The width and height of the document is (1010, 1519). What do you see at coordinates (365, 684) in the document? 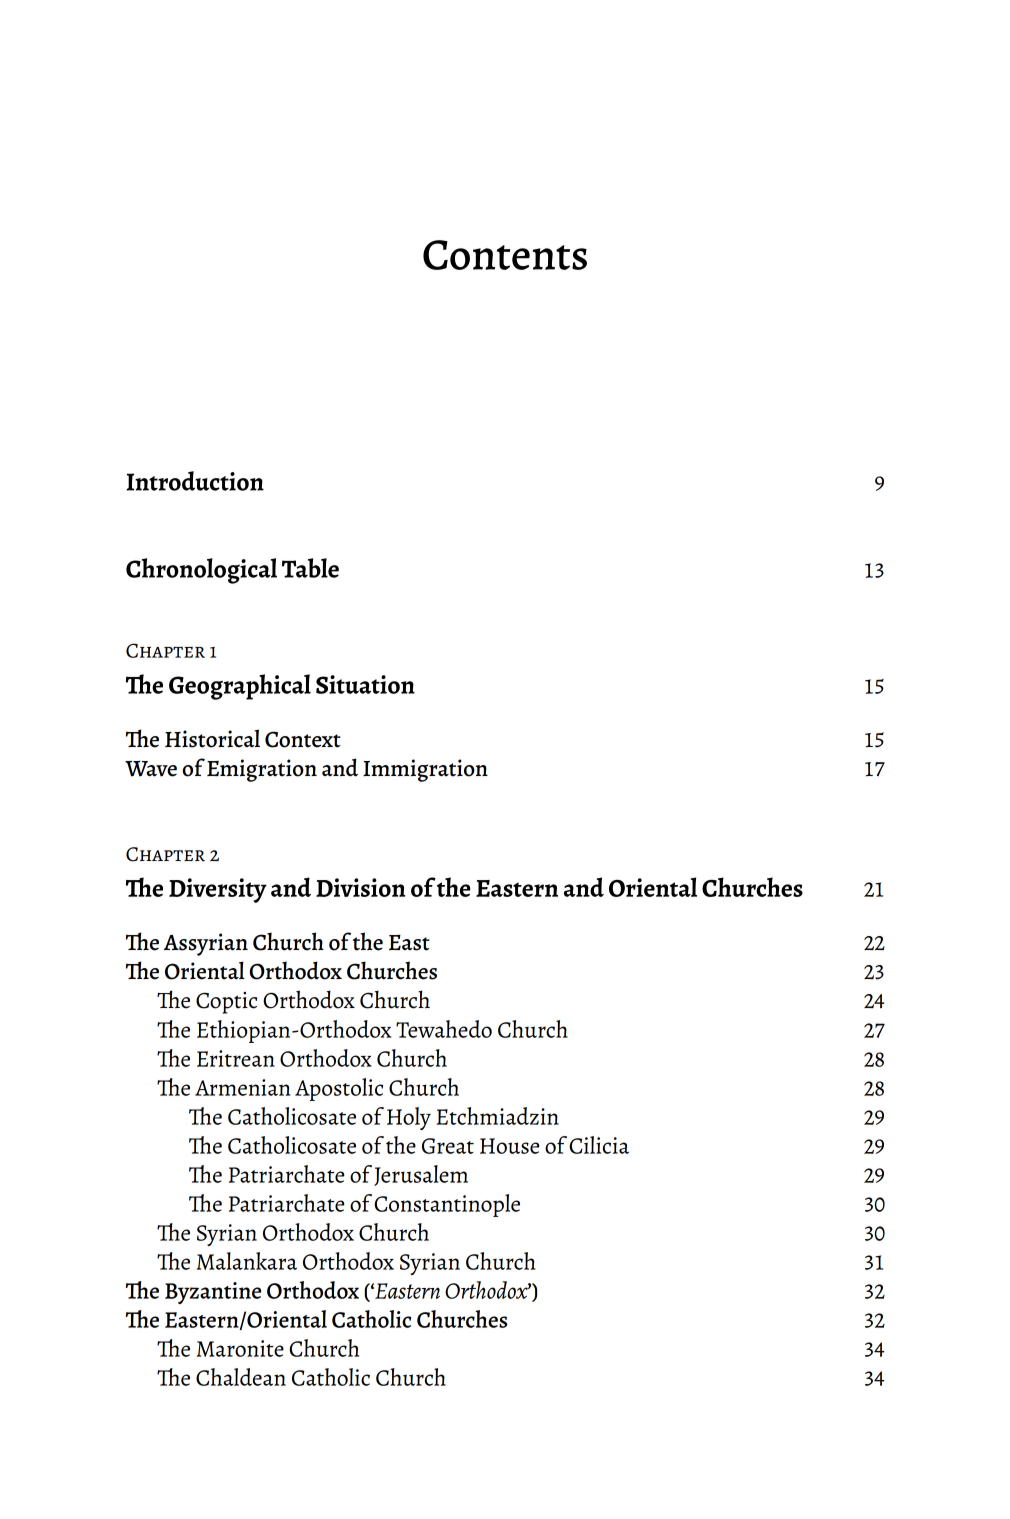
I see `Situation` at bounding box center [365, 684].
